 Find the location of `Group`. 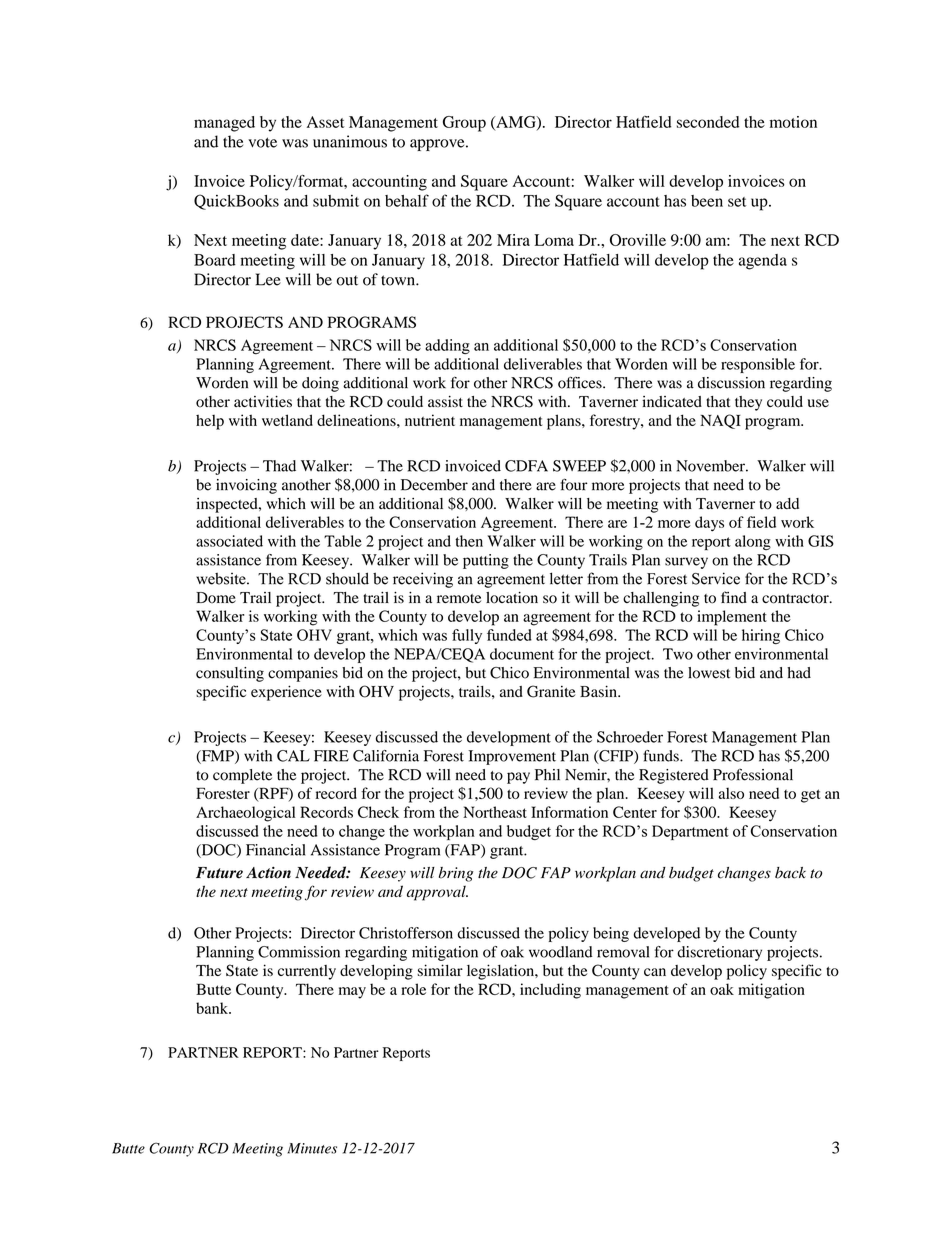

Group is located at coordinates (464, 124).
